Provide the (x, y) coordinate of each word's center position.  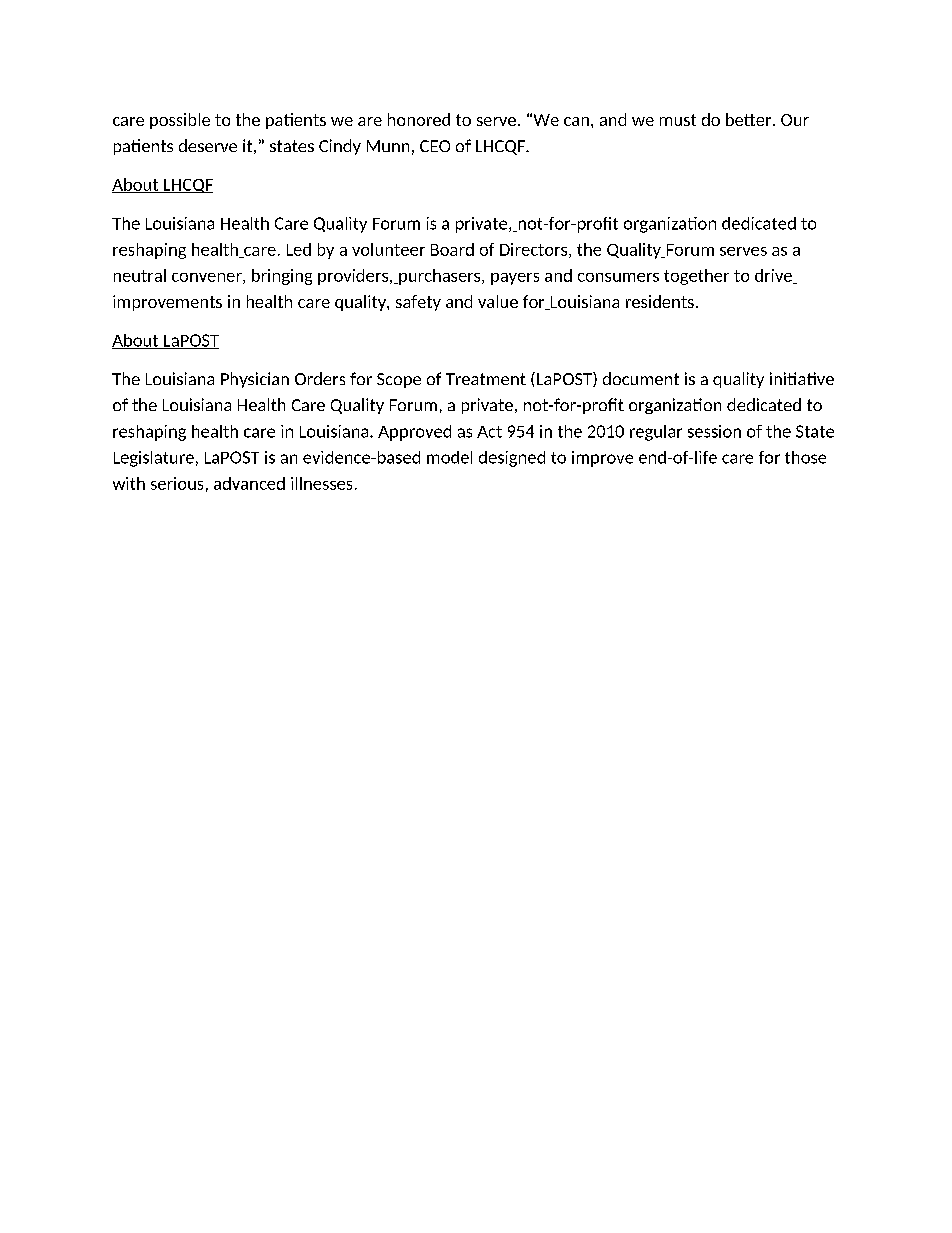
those (805, 457)
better (750, 119)
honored (419, 119)
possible (180, 121)
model (449, 457)
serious (177, 483)
